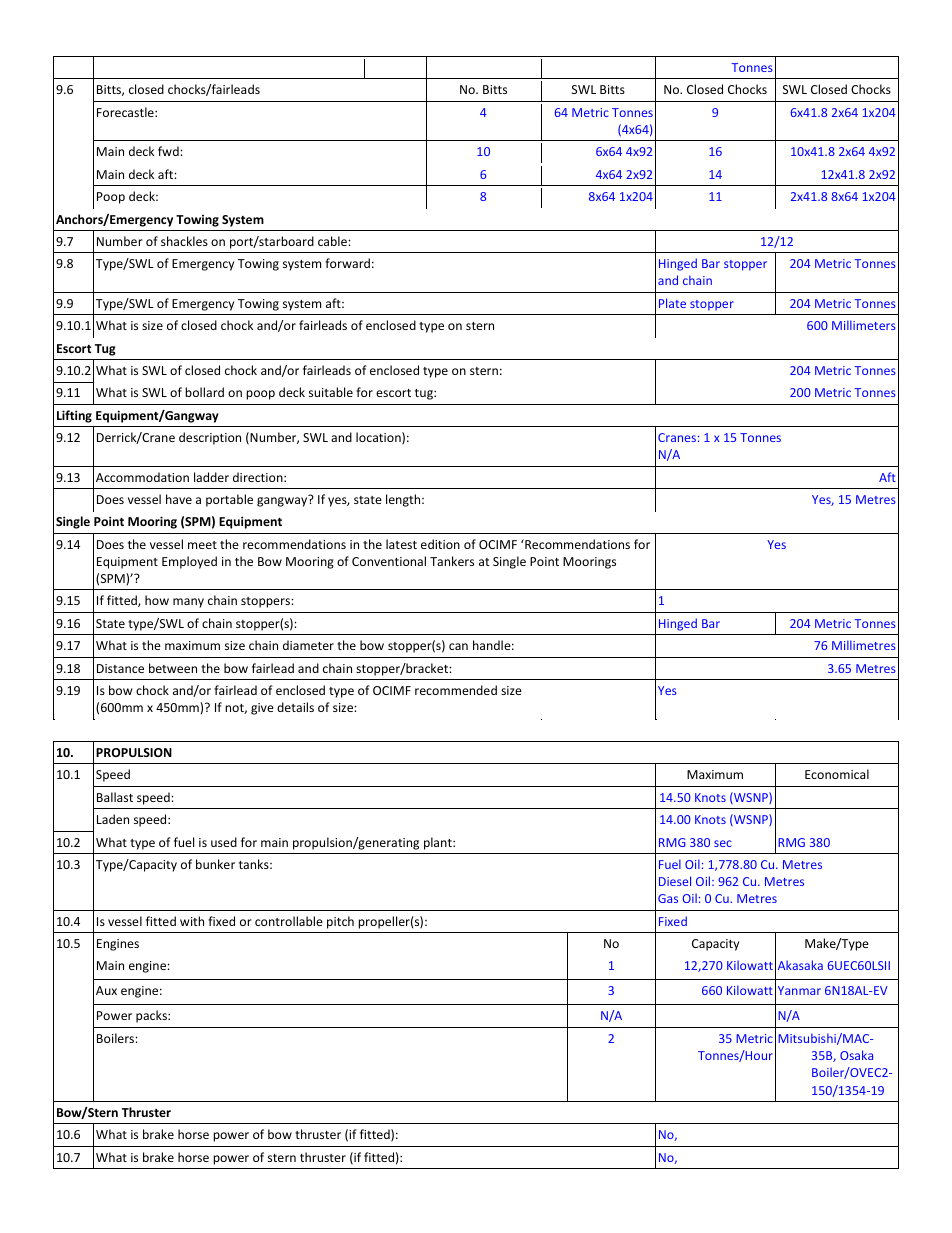  I want to click on Employed, so click(189, 562).
